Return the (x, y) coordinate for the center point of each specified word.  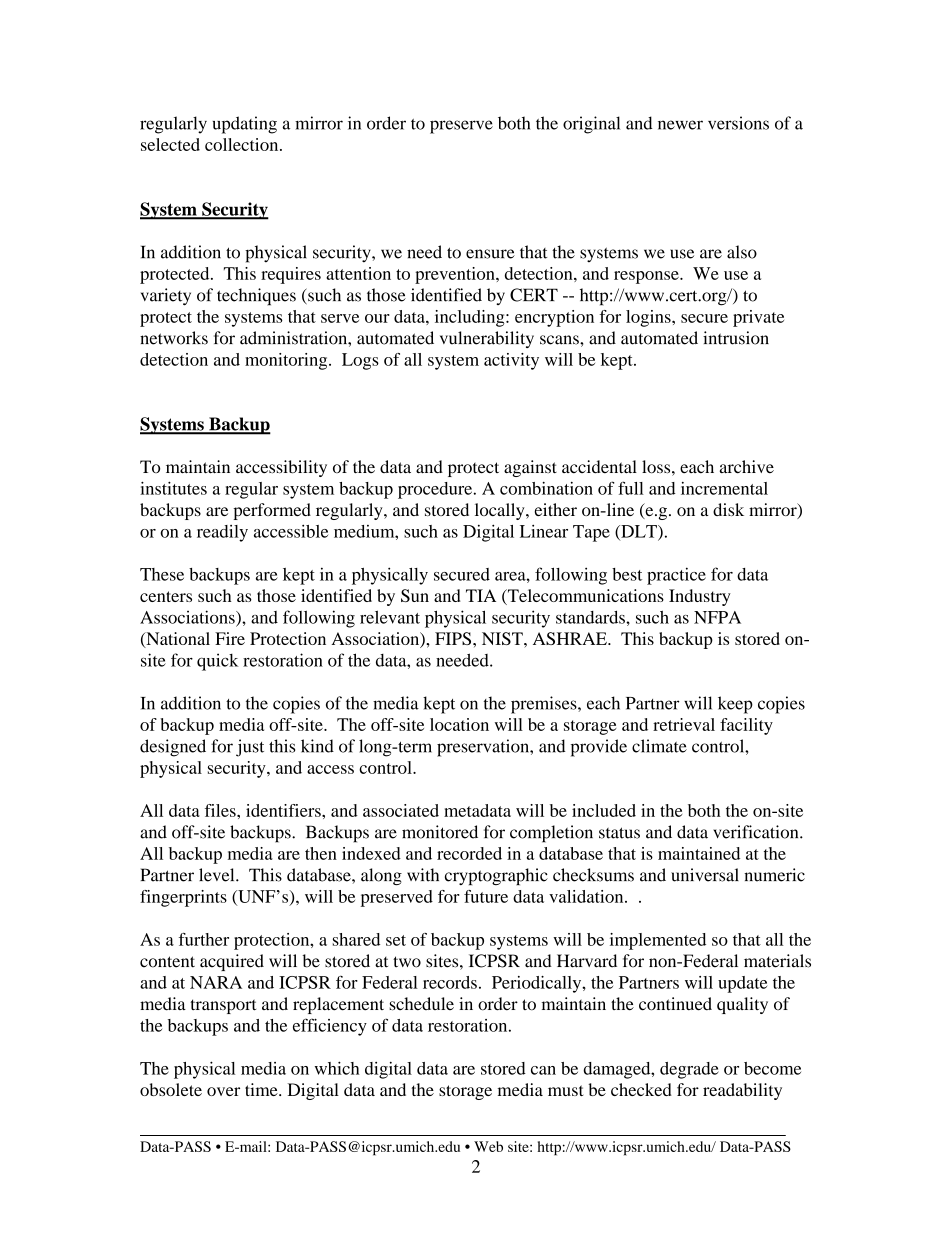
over (223, 1091)
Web (488, 1146)
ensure (490, 254)
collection (243, 144)
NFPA (717, 617)
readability (742, 1091)
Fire (230, 638)
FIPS (454, 638)
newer (680, 125)
